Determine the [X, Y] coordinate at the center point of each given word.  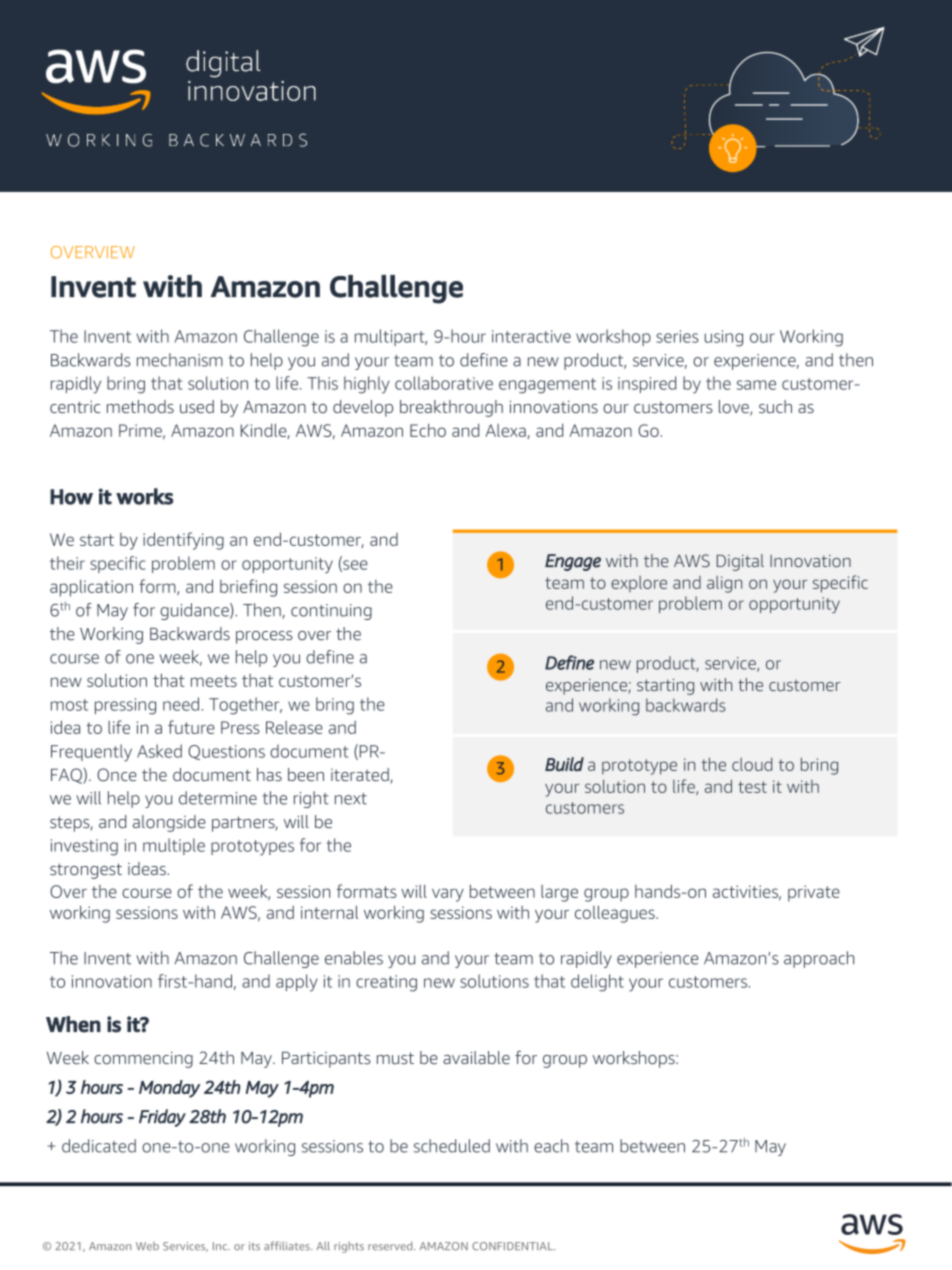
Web [147, 1246]
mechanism [180, 360]
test [752, 787]
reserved [391, 1246]
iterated [360, 775]
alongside [169, 823]
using [724, 338]
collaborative [444, 383]
